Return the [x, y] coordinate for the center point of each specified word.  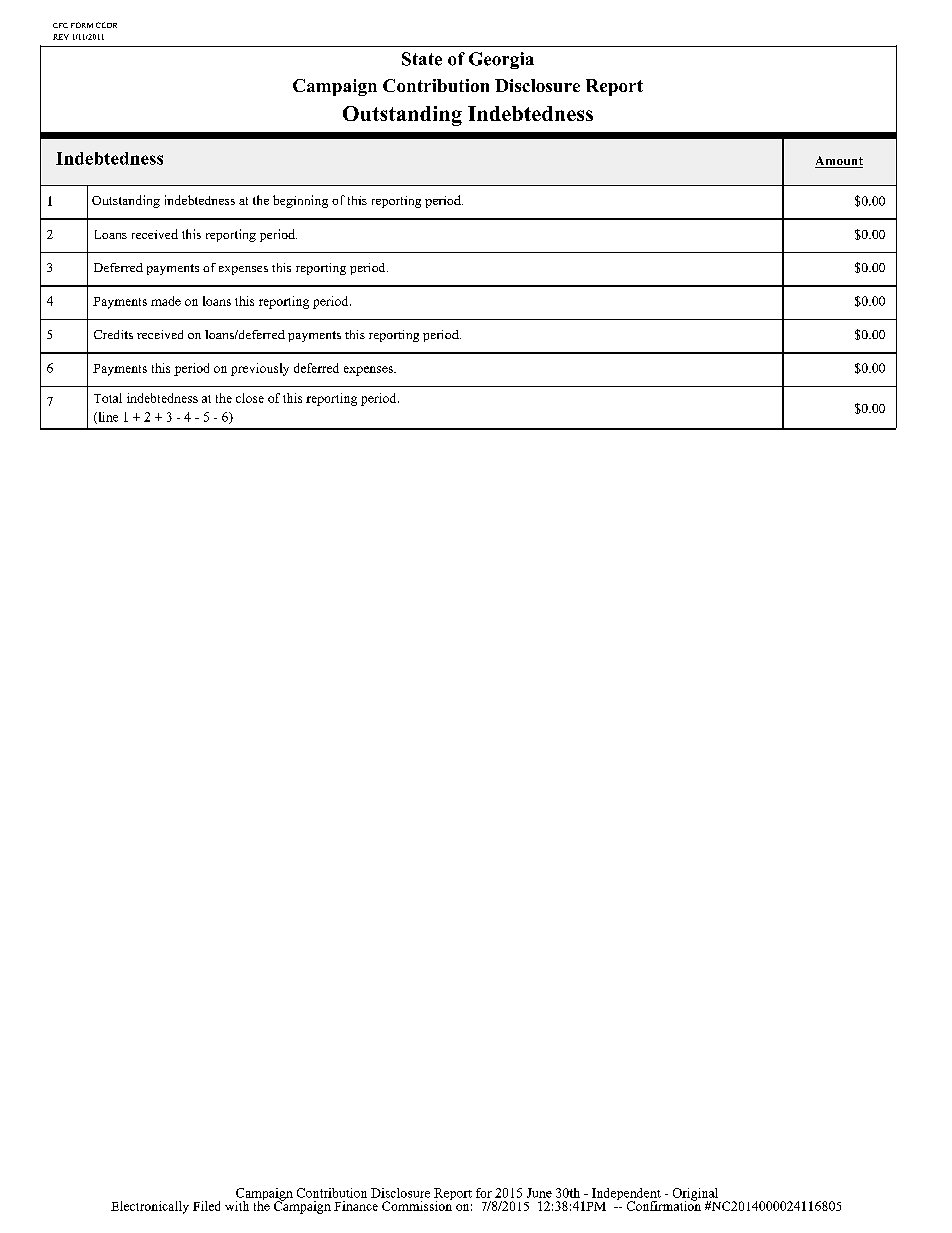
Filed [206, 1206]
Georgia [501, 60]
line [107, 418]
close [250, 398]
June [539, 1193]
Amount [839, 162]
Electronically [150, 1207]
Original [697, 1195]
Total [108, 398]
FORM [82, 25]
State [422, 59]
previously [260, 369]
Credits [113, 334]
